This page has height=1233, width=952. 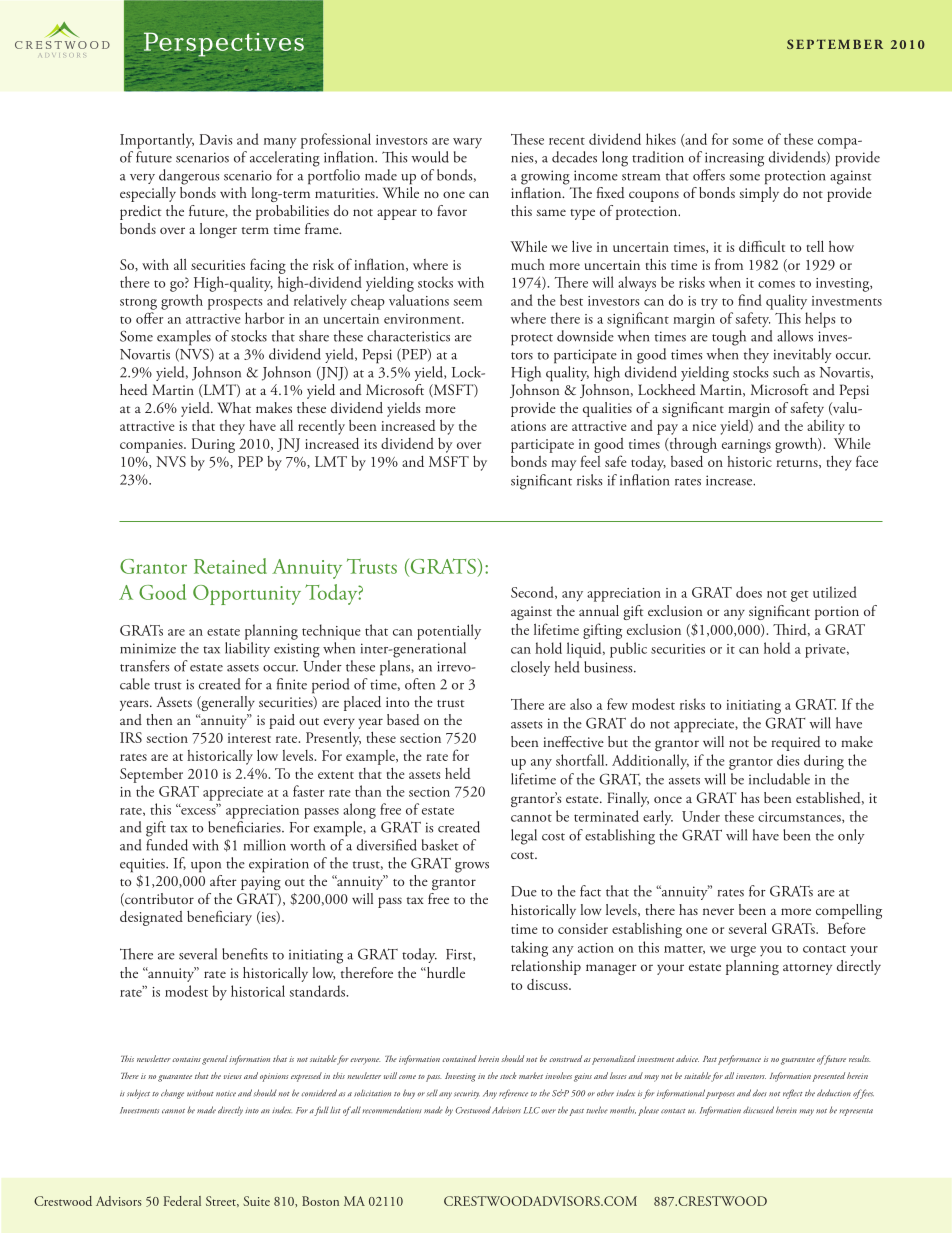 What do you see at coordinates (743, 951) in the page?
I see `urge` at bounding box center [743, 951].
